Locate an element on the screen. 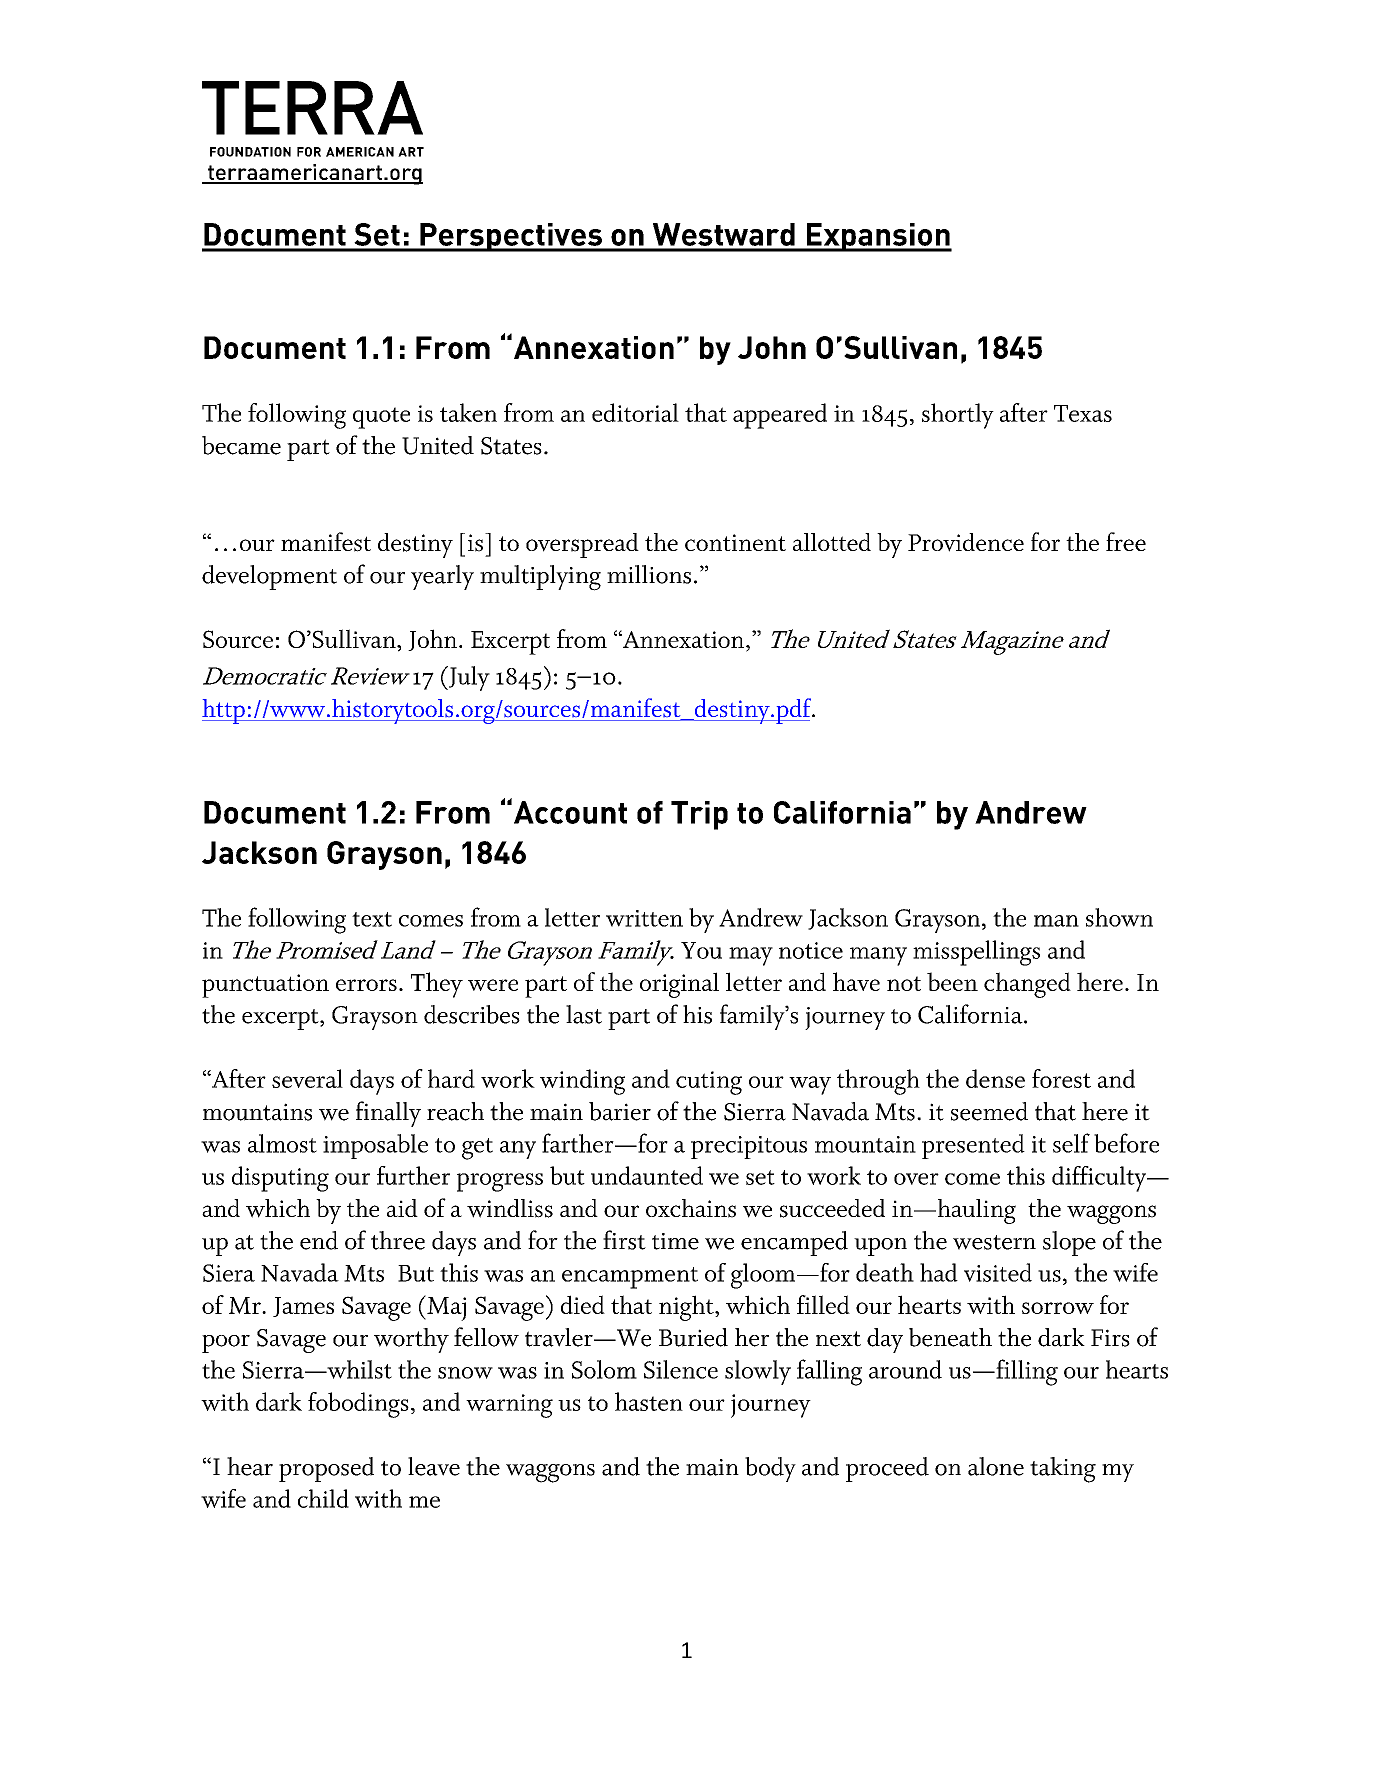 The height and width of the screenshot is (1776, 1373). proposed is located at coordinates (326, 1469).
